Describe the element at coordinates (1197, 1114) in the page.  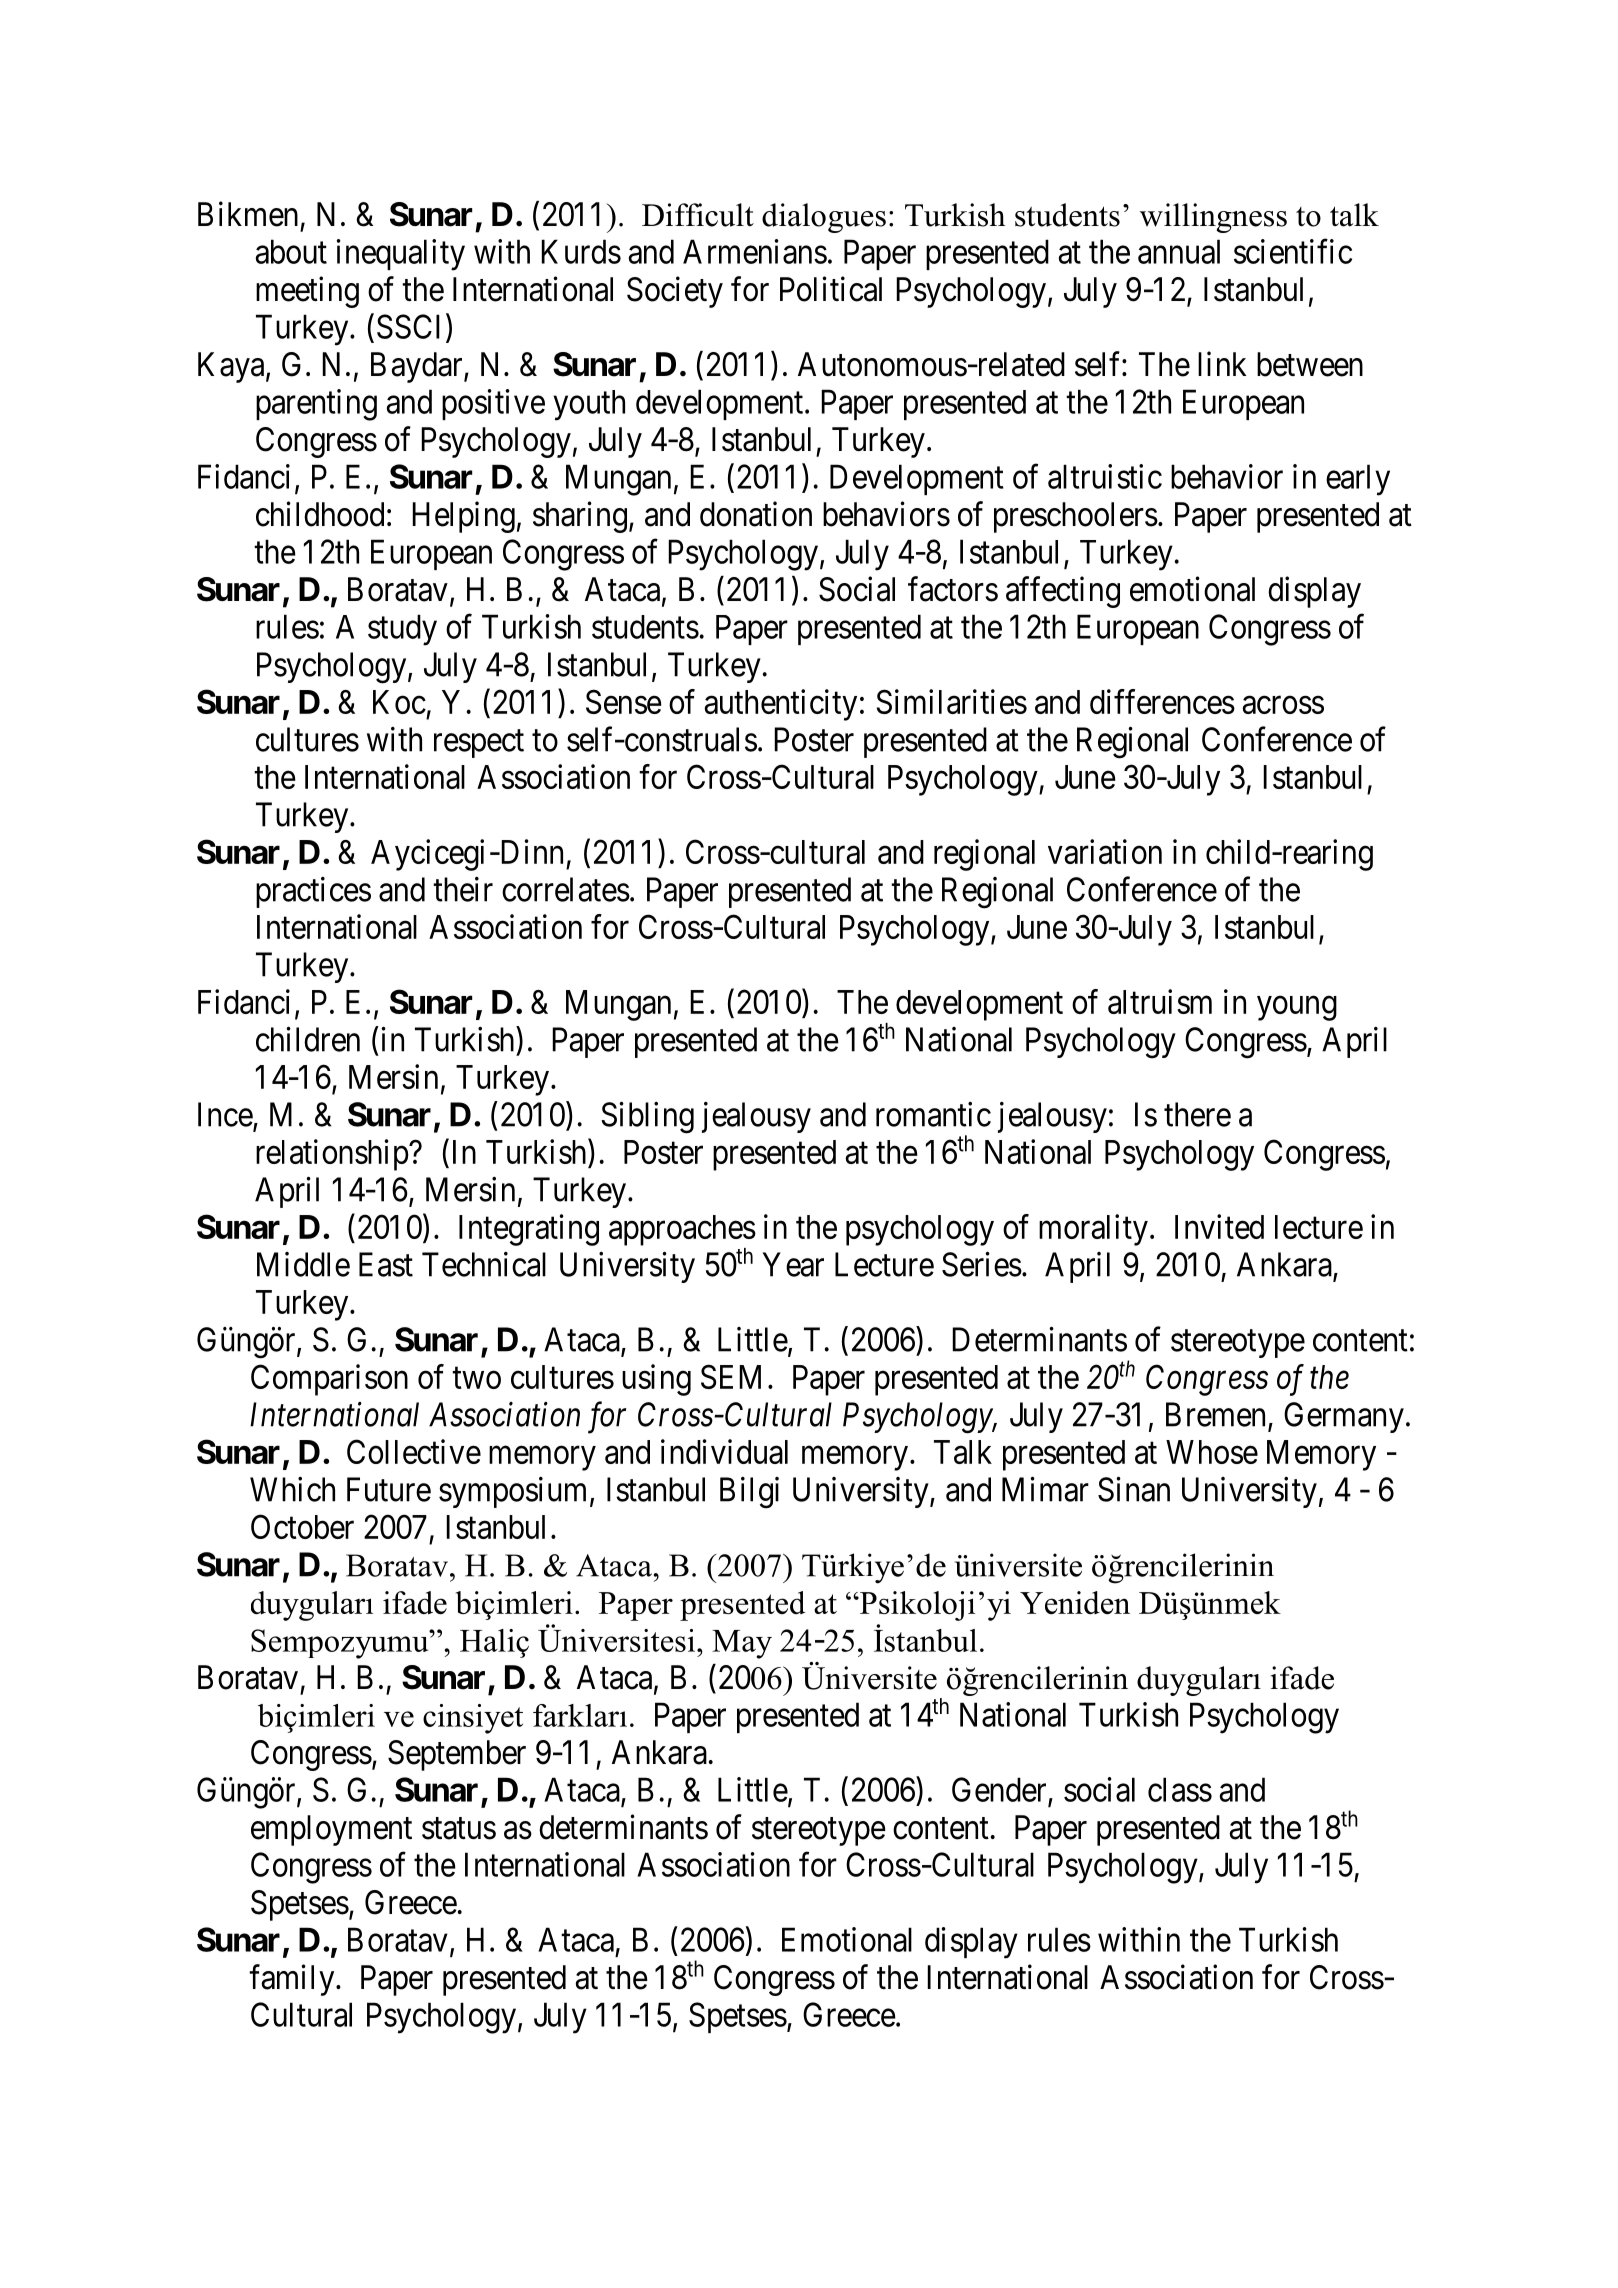
I see `there` at that location.
